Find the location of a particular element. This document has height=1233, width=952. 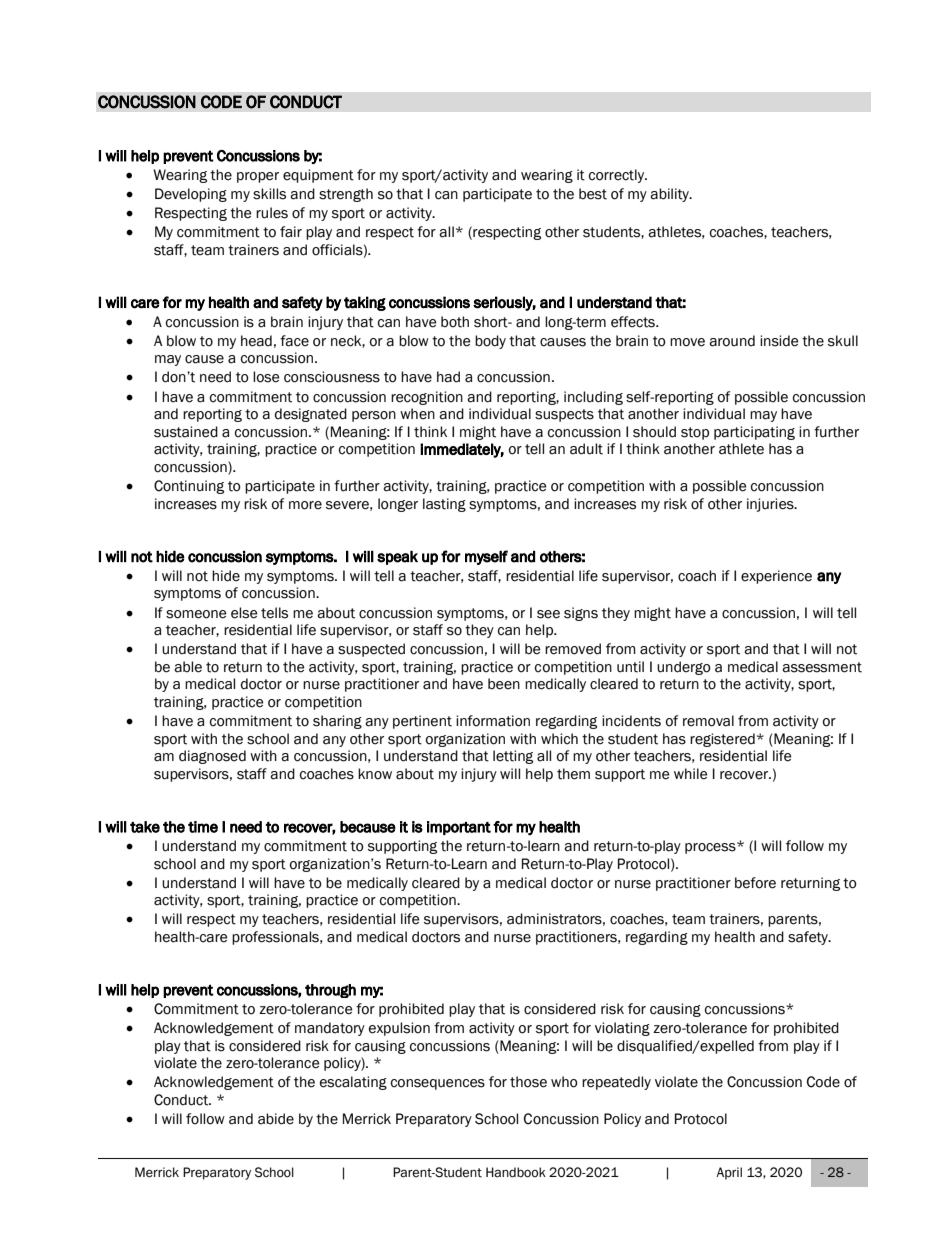

abide is located at coordinates (276, 1119).
